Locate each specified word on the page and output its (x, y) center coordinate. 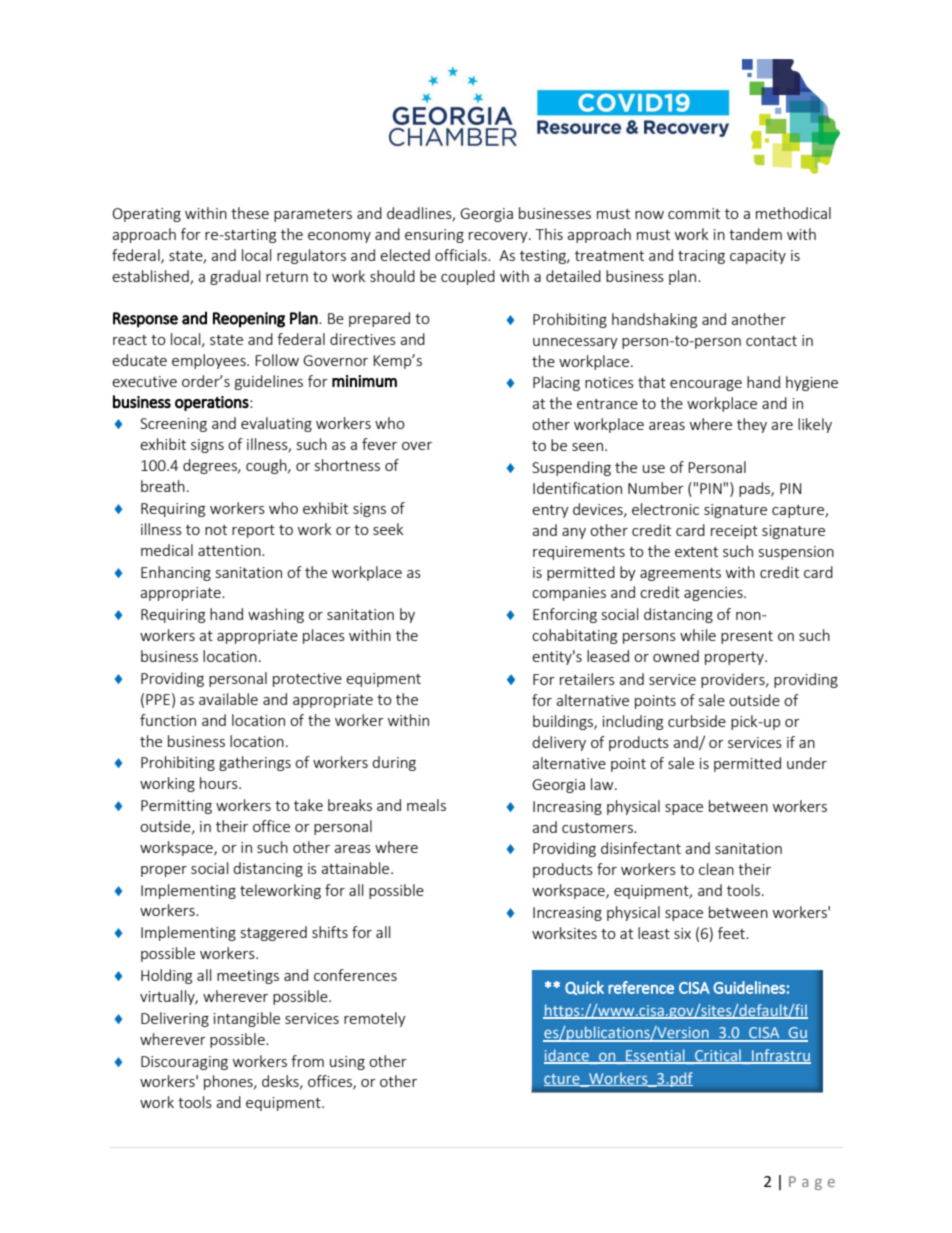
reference (641, 987)
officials (462, 255)
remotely (375, 1019)
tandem (755, 234)
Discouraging (184, 1063)
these (250, 213)
